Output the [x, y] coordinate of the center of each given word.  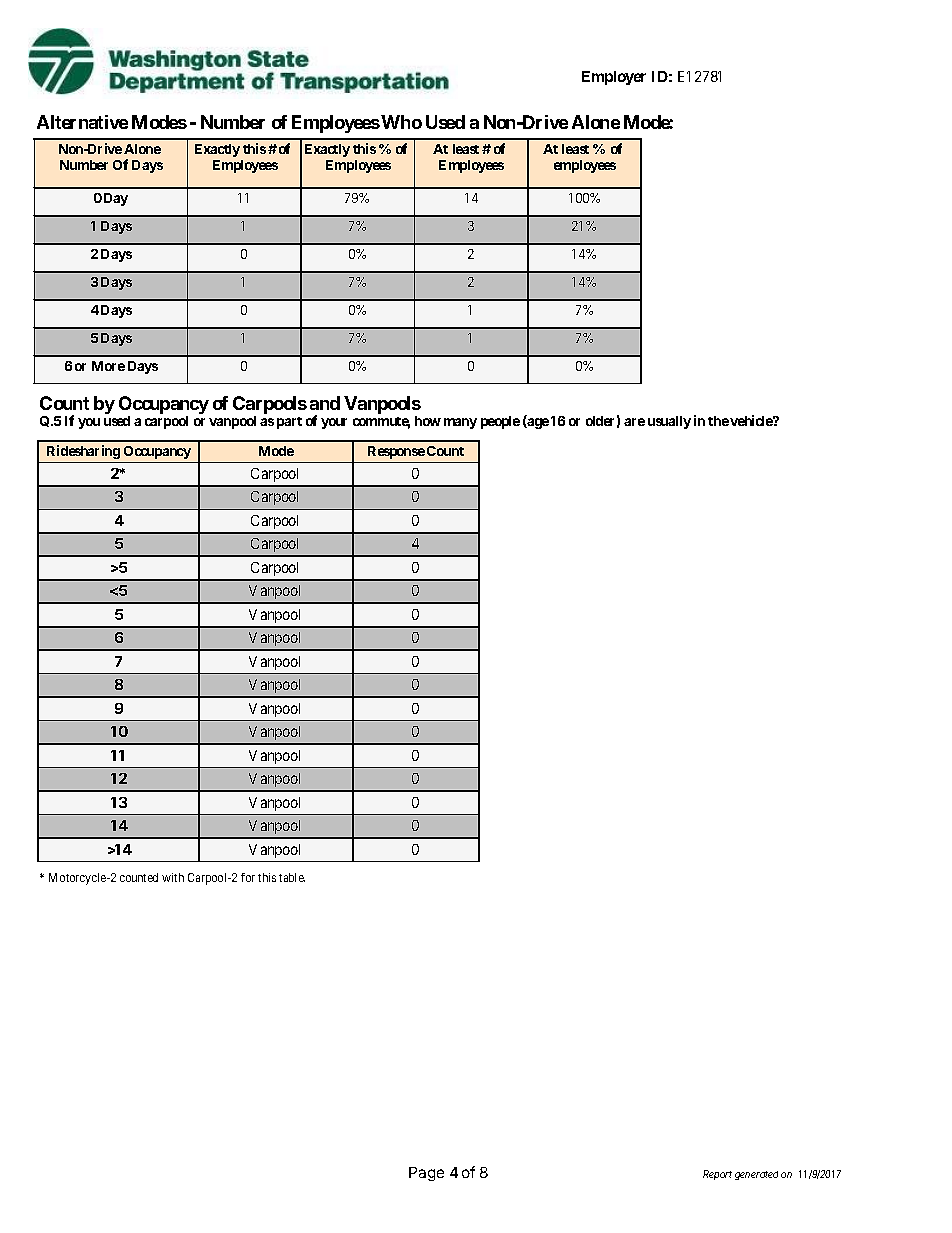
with [173, 877]
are [634, 422]
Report [717, 1175]
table [292, 877]
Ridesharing [83, 452]
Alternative [82, 122]
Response [396, 452]
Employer [614, 78]
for [248, 877]
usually [669, 422]
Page [426, 1174]
